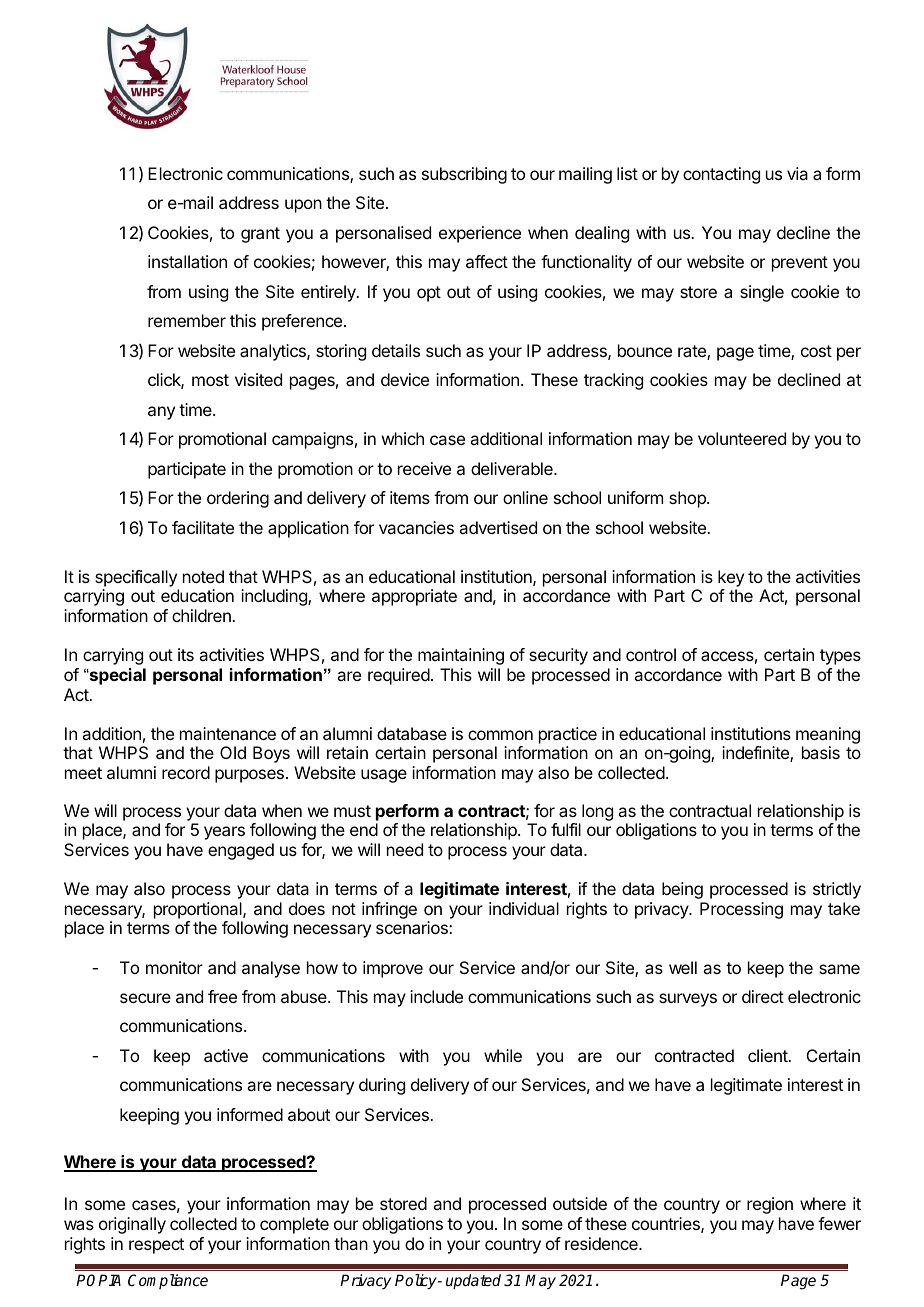 This screenshot has height=1307, width=924. I want to click on experience, so click(480, 234).
